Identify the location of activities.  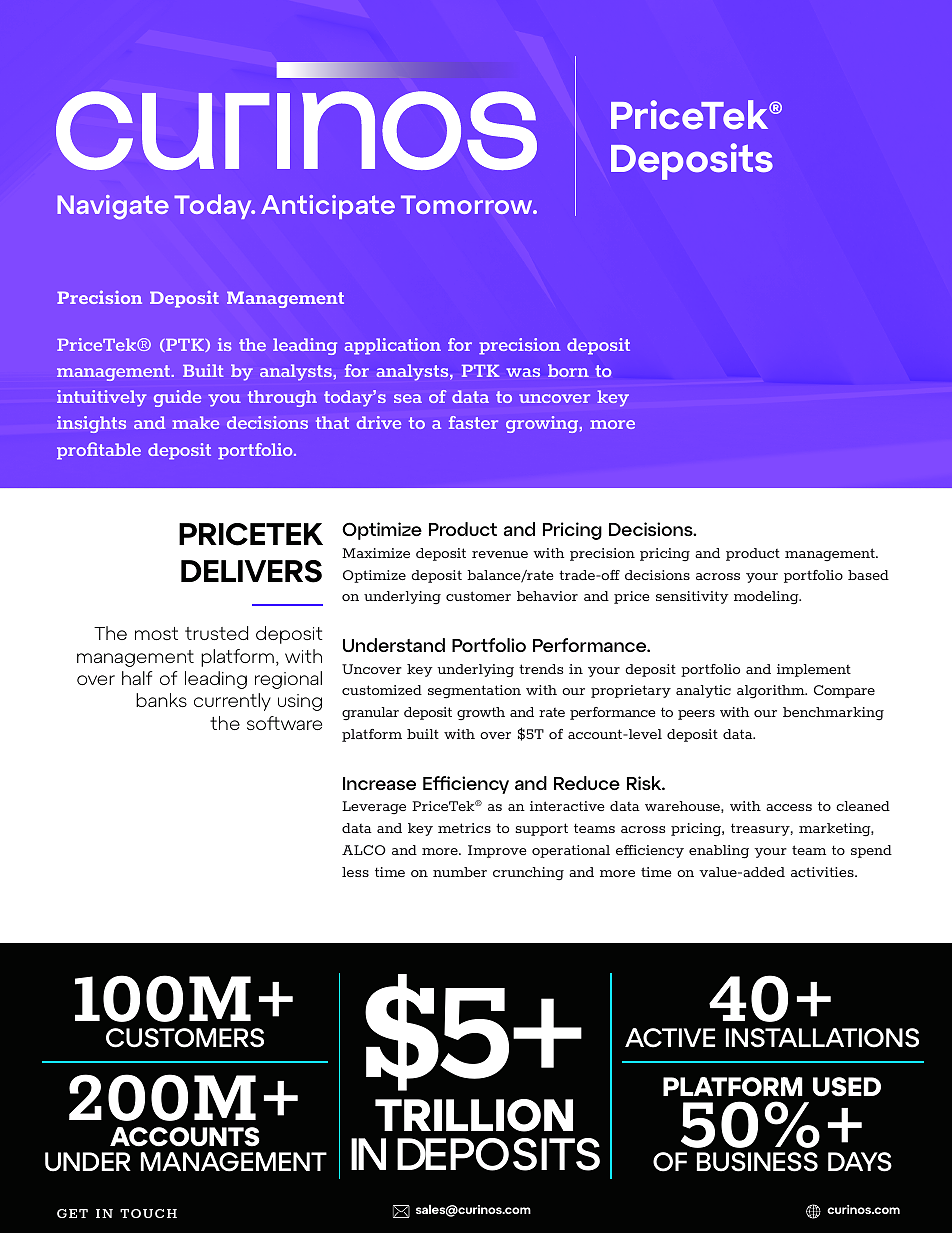
(823, 872).
